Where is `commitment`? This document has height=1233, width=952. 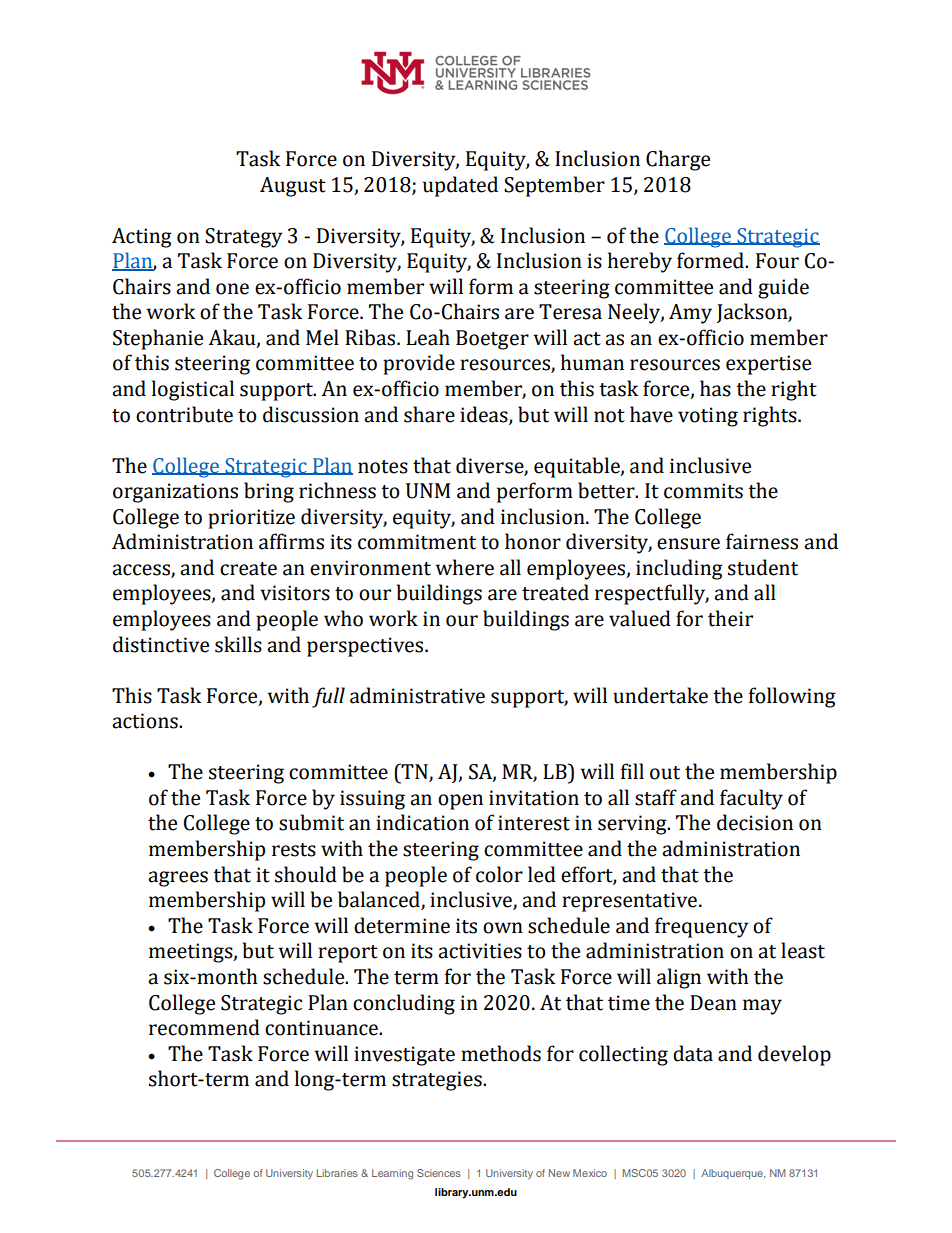
commitment is located at coordinates (417, 542).
